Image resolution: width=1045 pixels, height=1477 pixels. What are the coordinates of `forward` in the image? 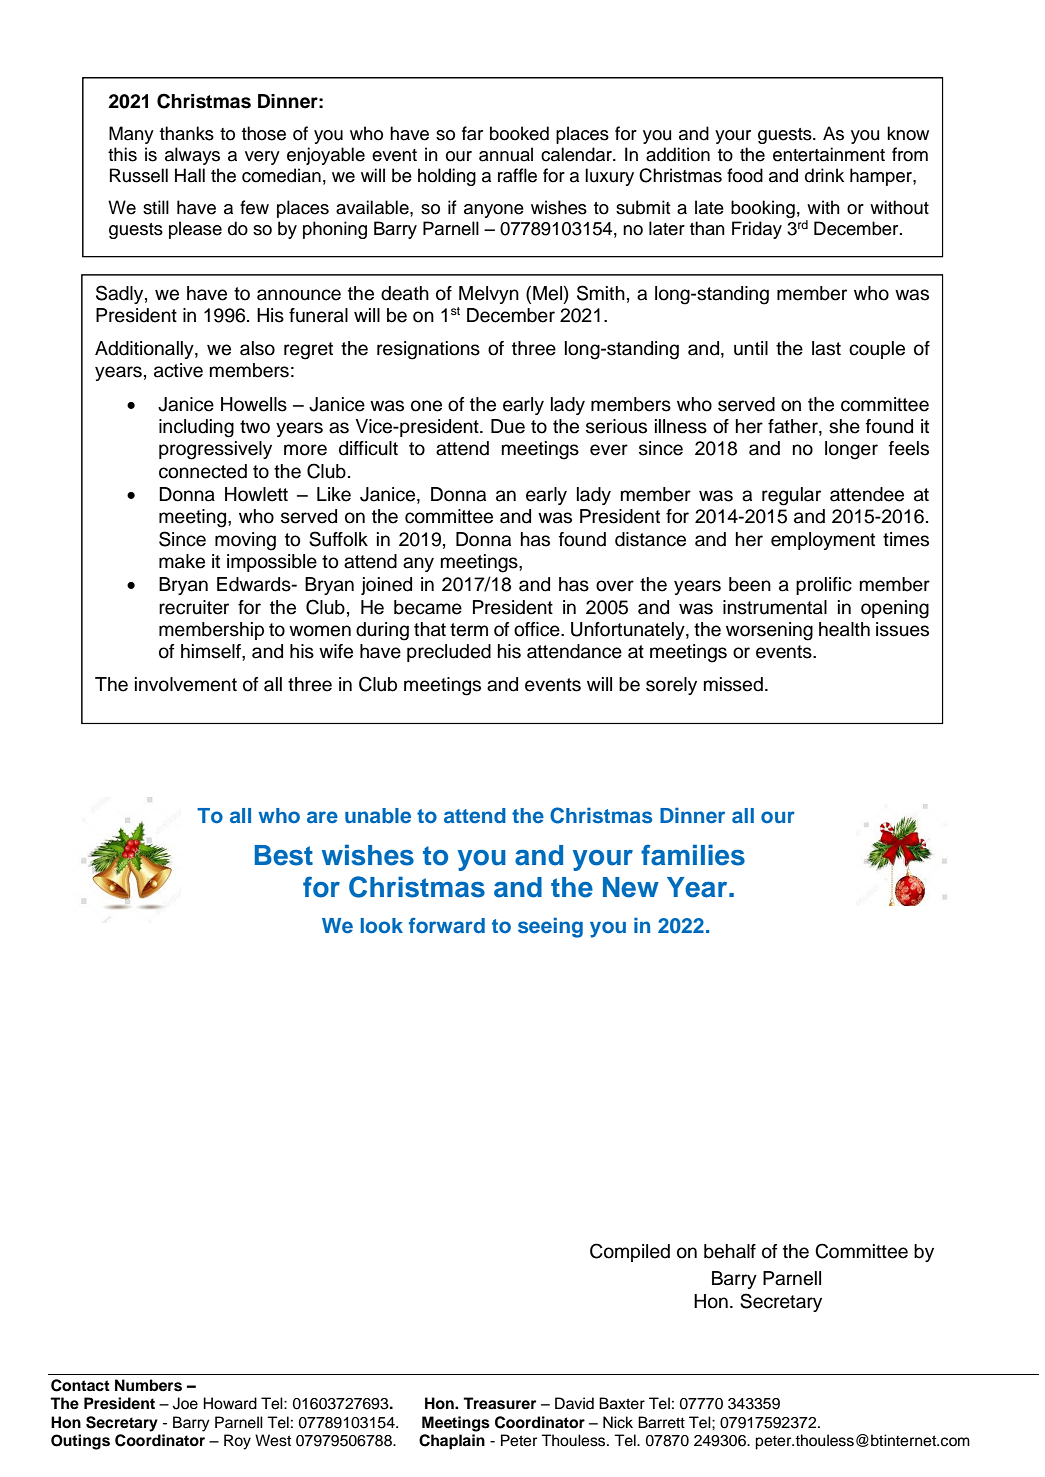 It's located at (447, 925).
